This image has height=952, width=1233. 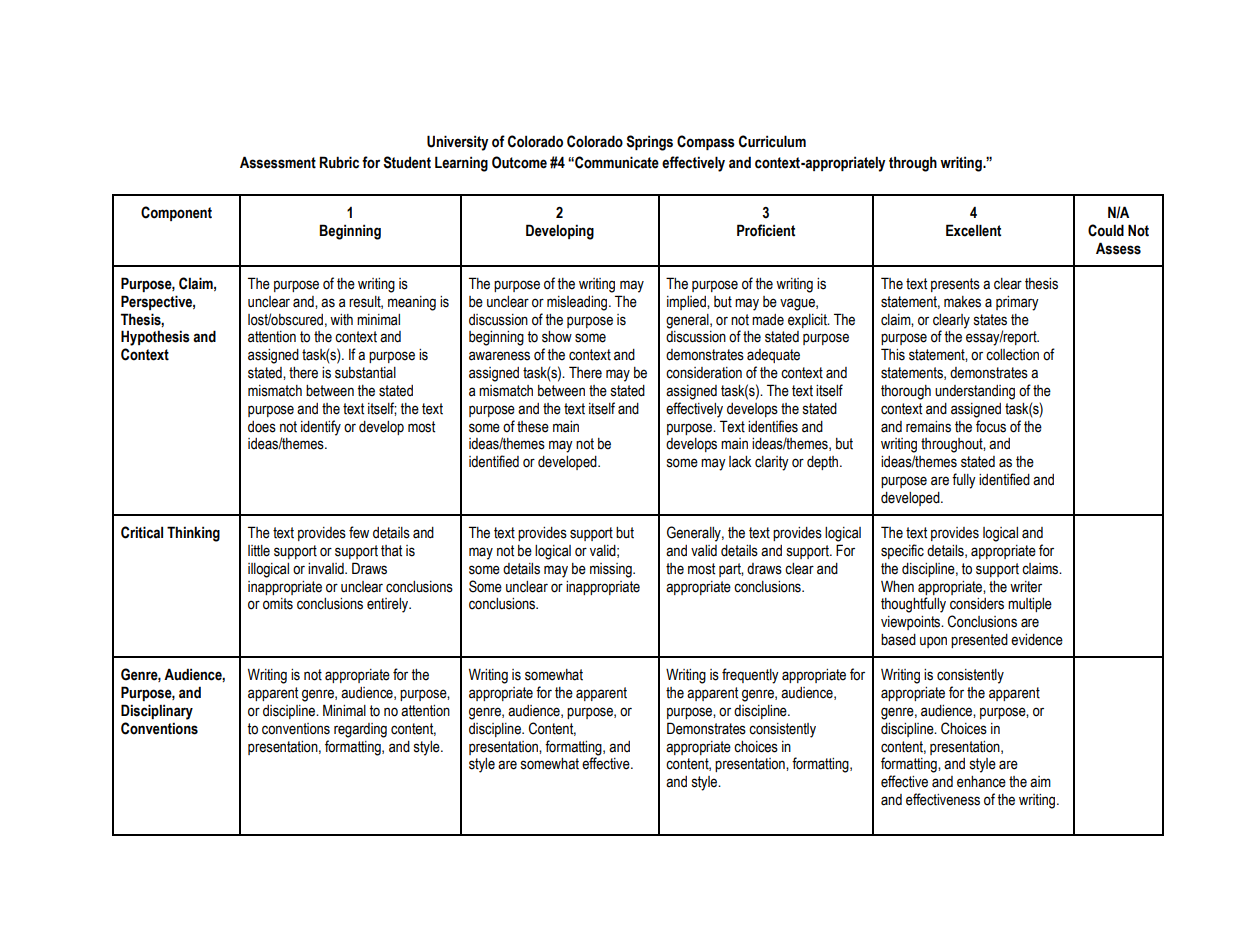 What do you see at coordinates (973, 230) in the image?
I see `Excellent` at bounding box center [973, 230].
